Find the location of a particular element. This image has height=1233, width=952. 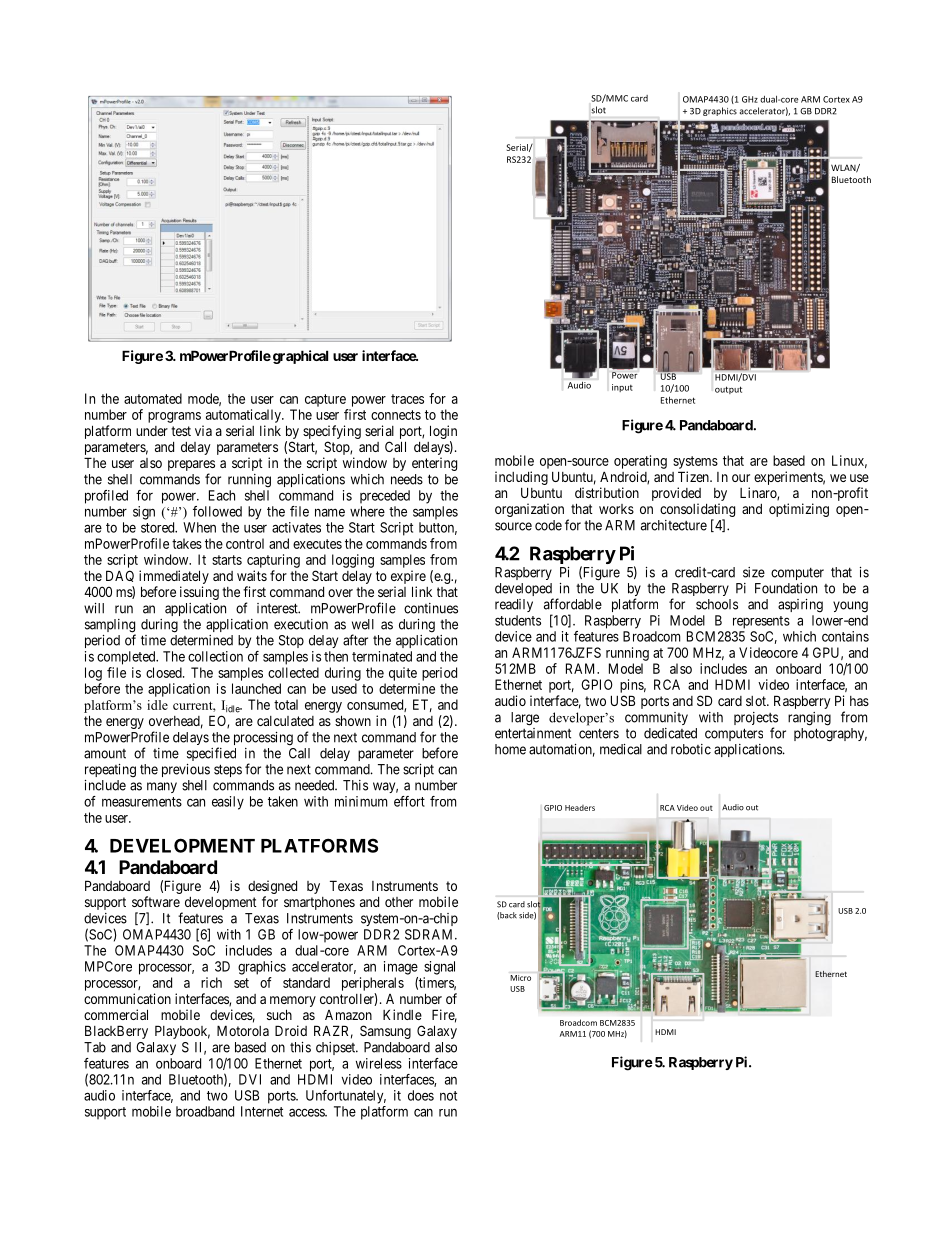

programs is located at coordinates (174, 417).
